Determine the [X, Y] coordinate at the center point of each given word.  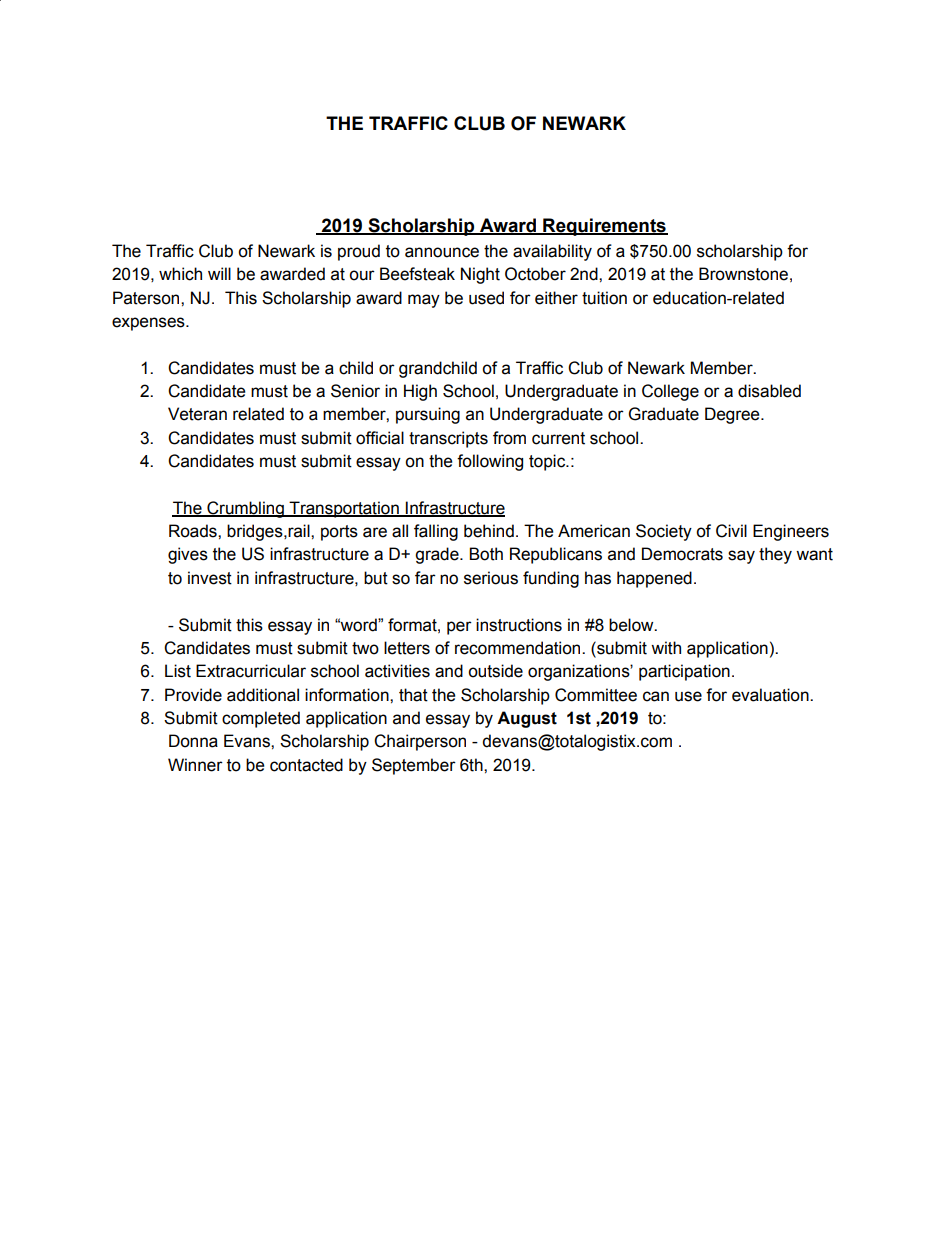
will [219, 273]
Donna [193, 741]
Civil [731, 531]
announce [442, 252]
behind [489, 531]
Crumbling [245, 509]
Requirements [604, 227]
